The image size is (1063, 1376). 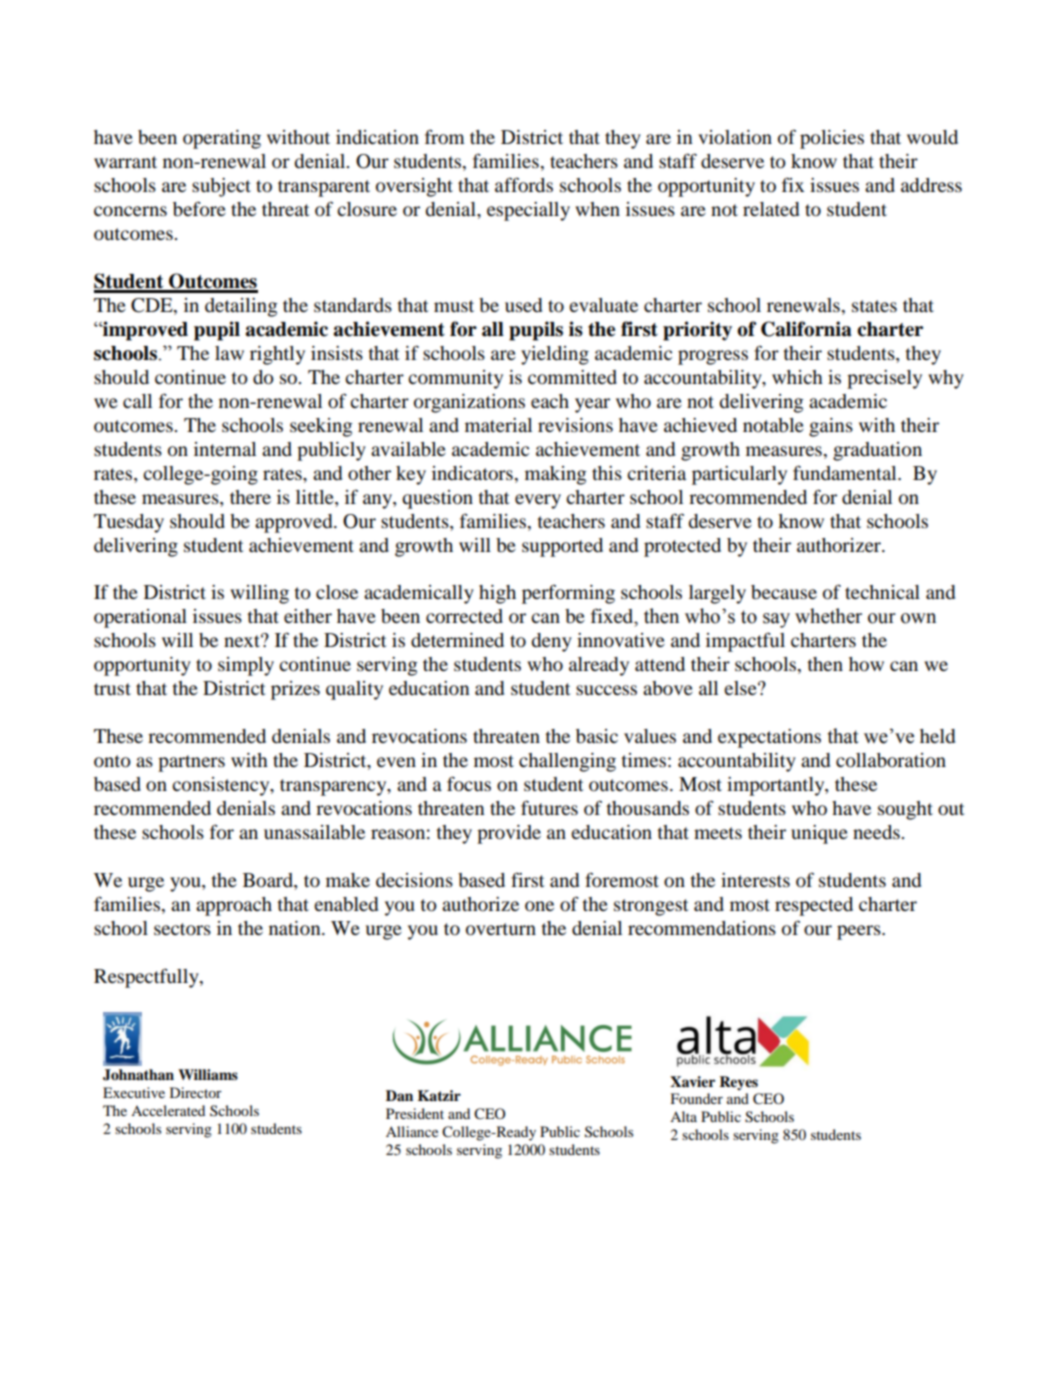 I want to click on subject, so click(x=221, y=187).
